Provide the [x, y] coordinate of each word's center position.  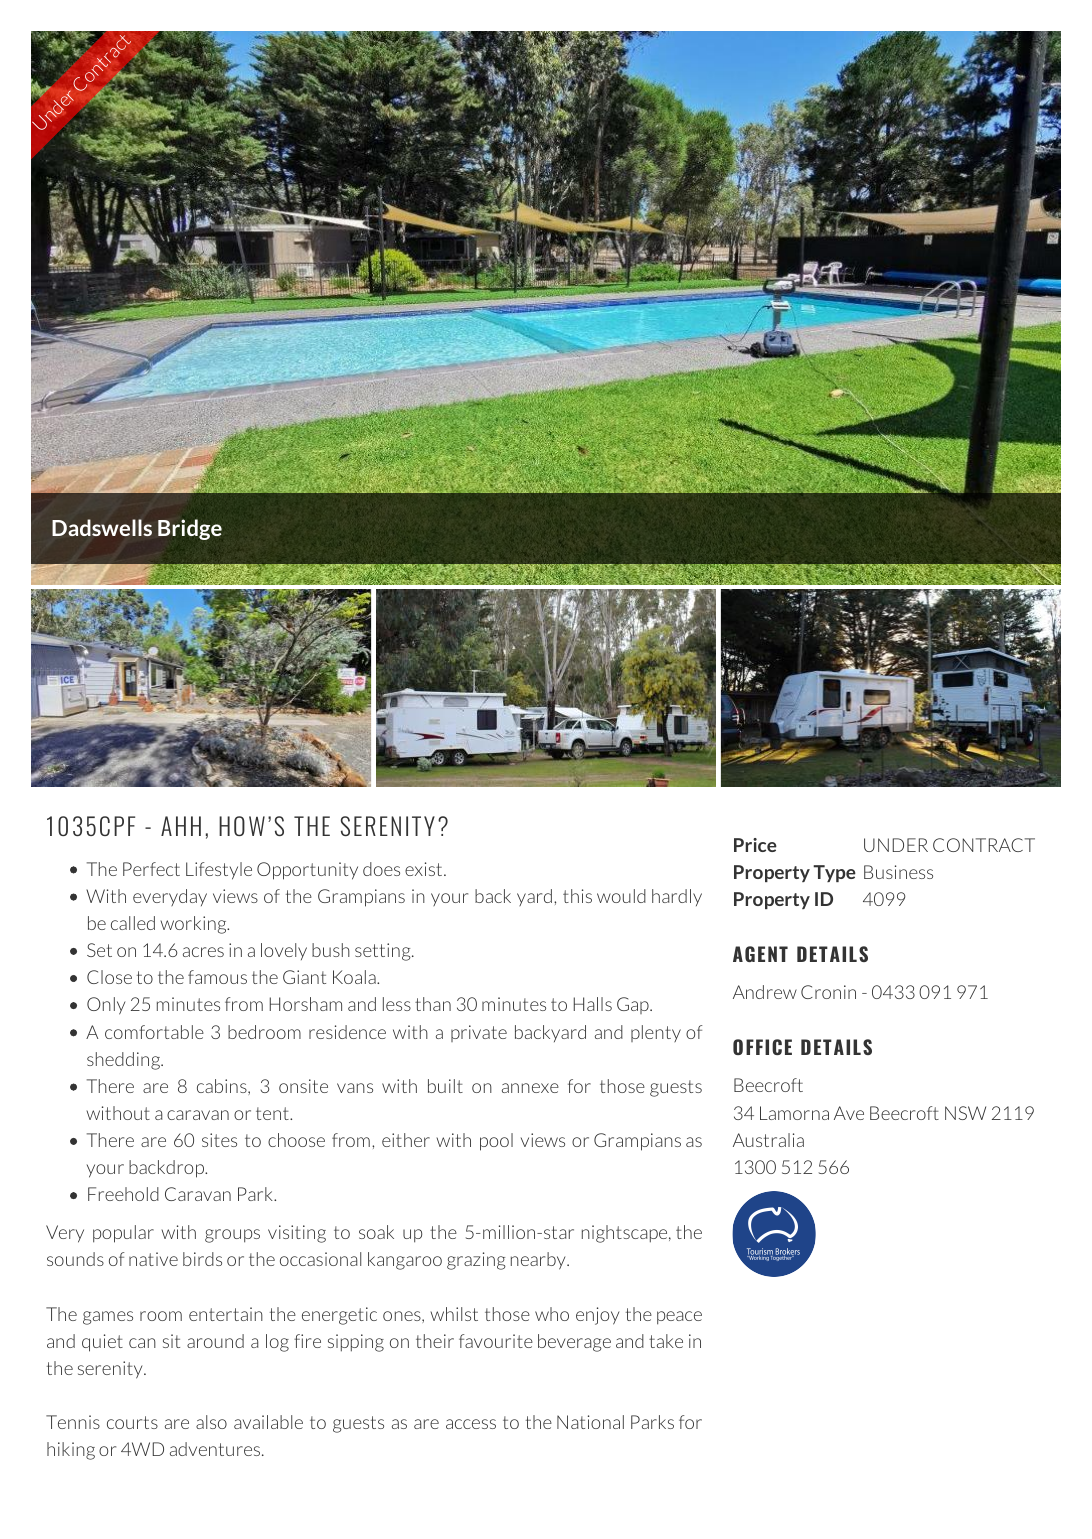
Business [898, 872]
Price [755, 845]
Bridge [190, 529]
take [666, 1341]
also [211, 1422]
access [471, 1424]
